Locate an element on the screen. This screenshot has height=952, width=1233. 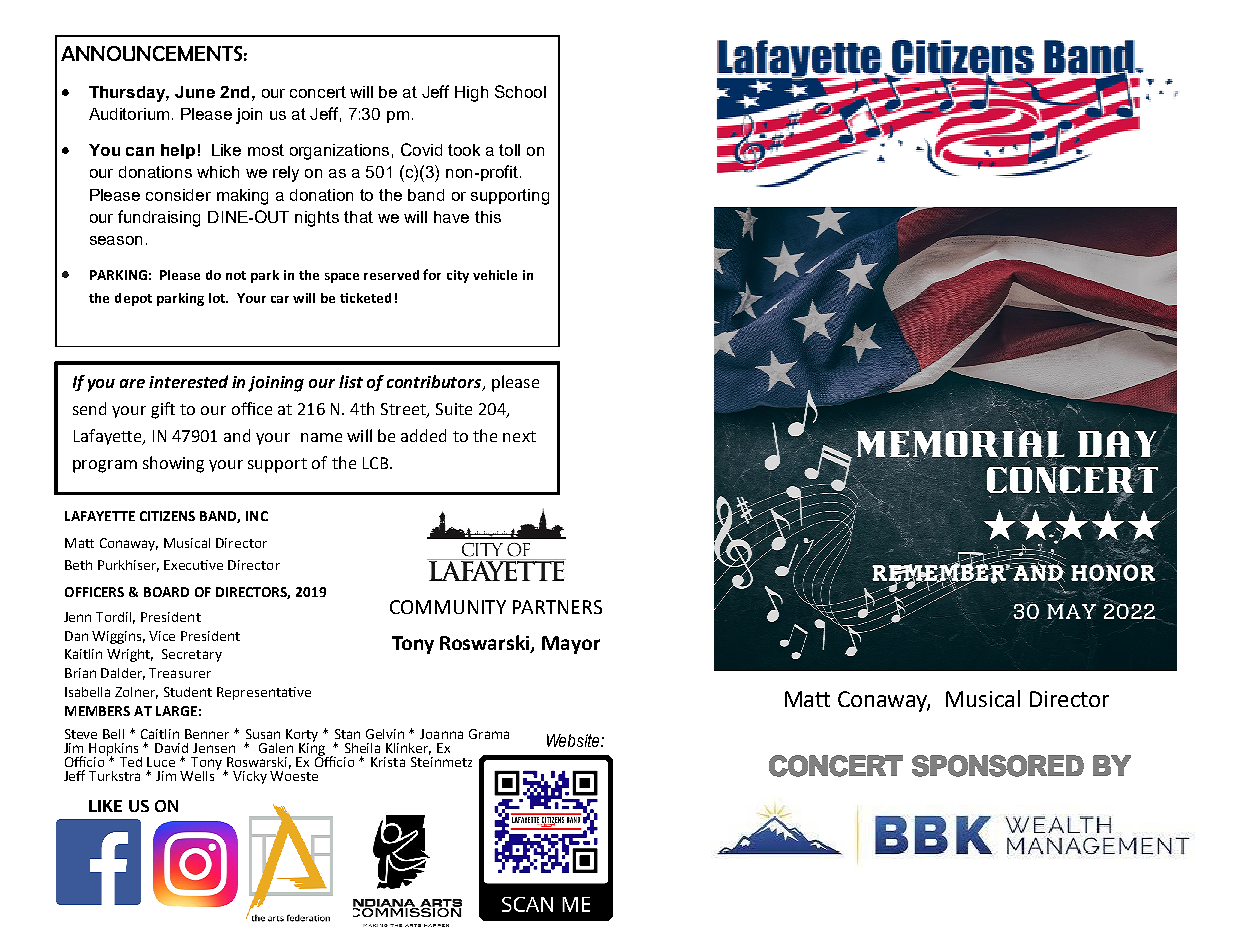
PARTNERS is located at coordinates (557, 607).
